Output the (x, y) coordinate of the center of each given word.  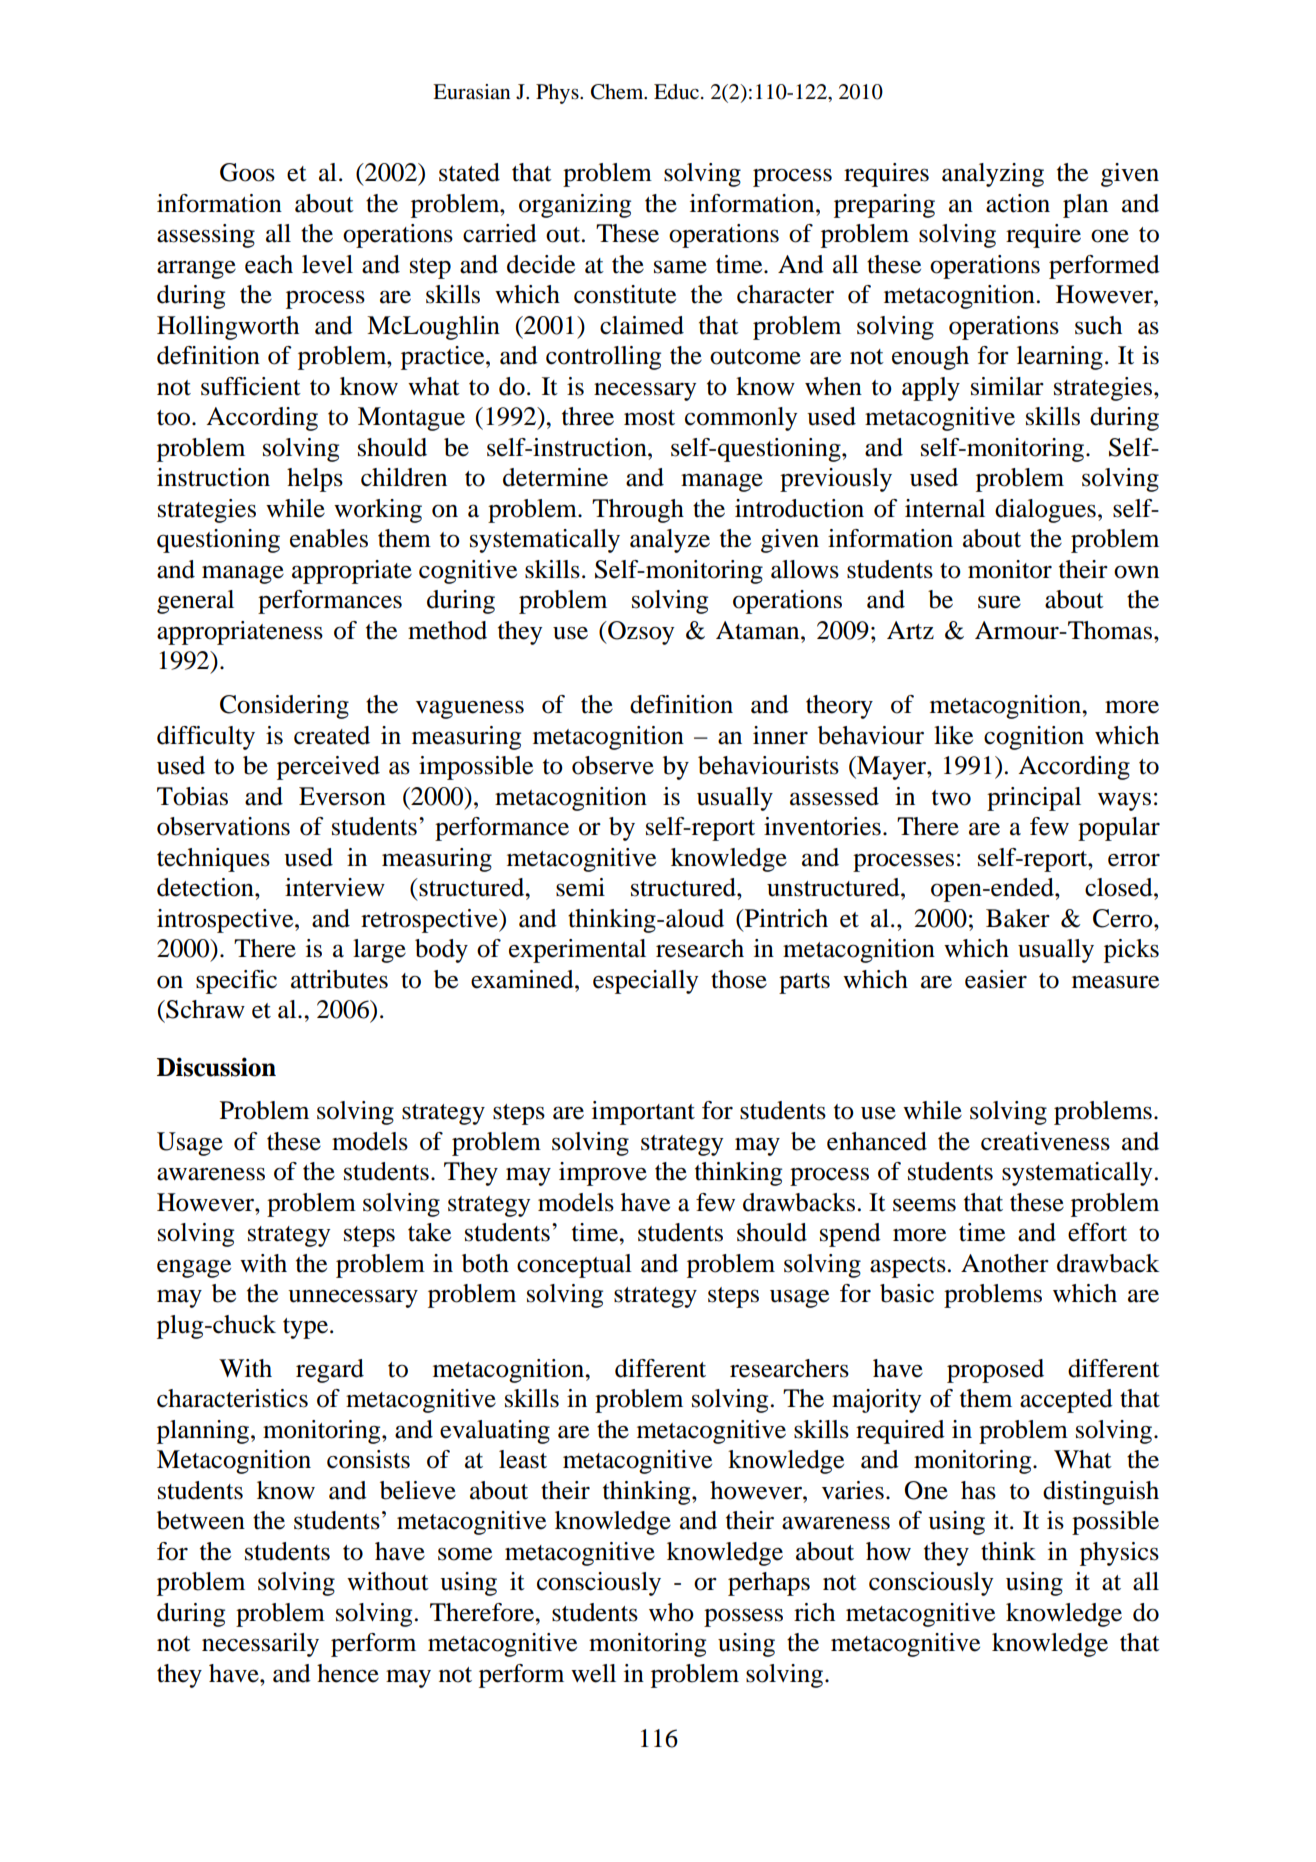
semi (580, 887)
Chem (618, 92)
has (978, 1490)
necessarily (260, 1645)
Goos (247, 172)
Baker (1018, 918)
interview (335, 887)
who (671, 1612)
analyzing (993, 175)
